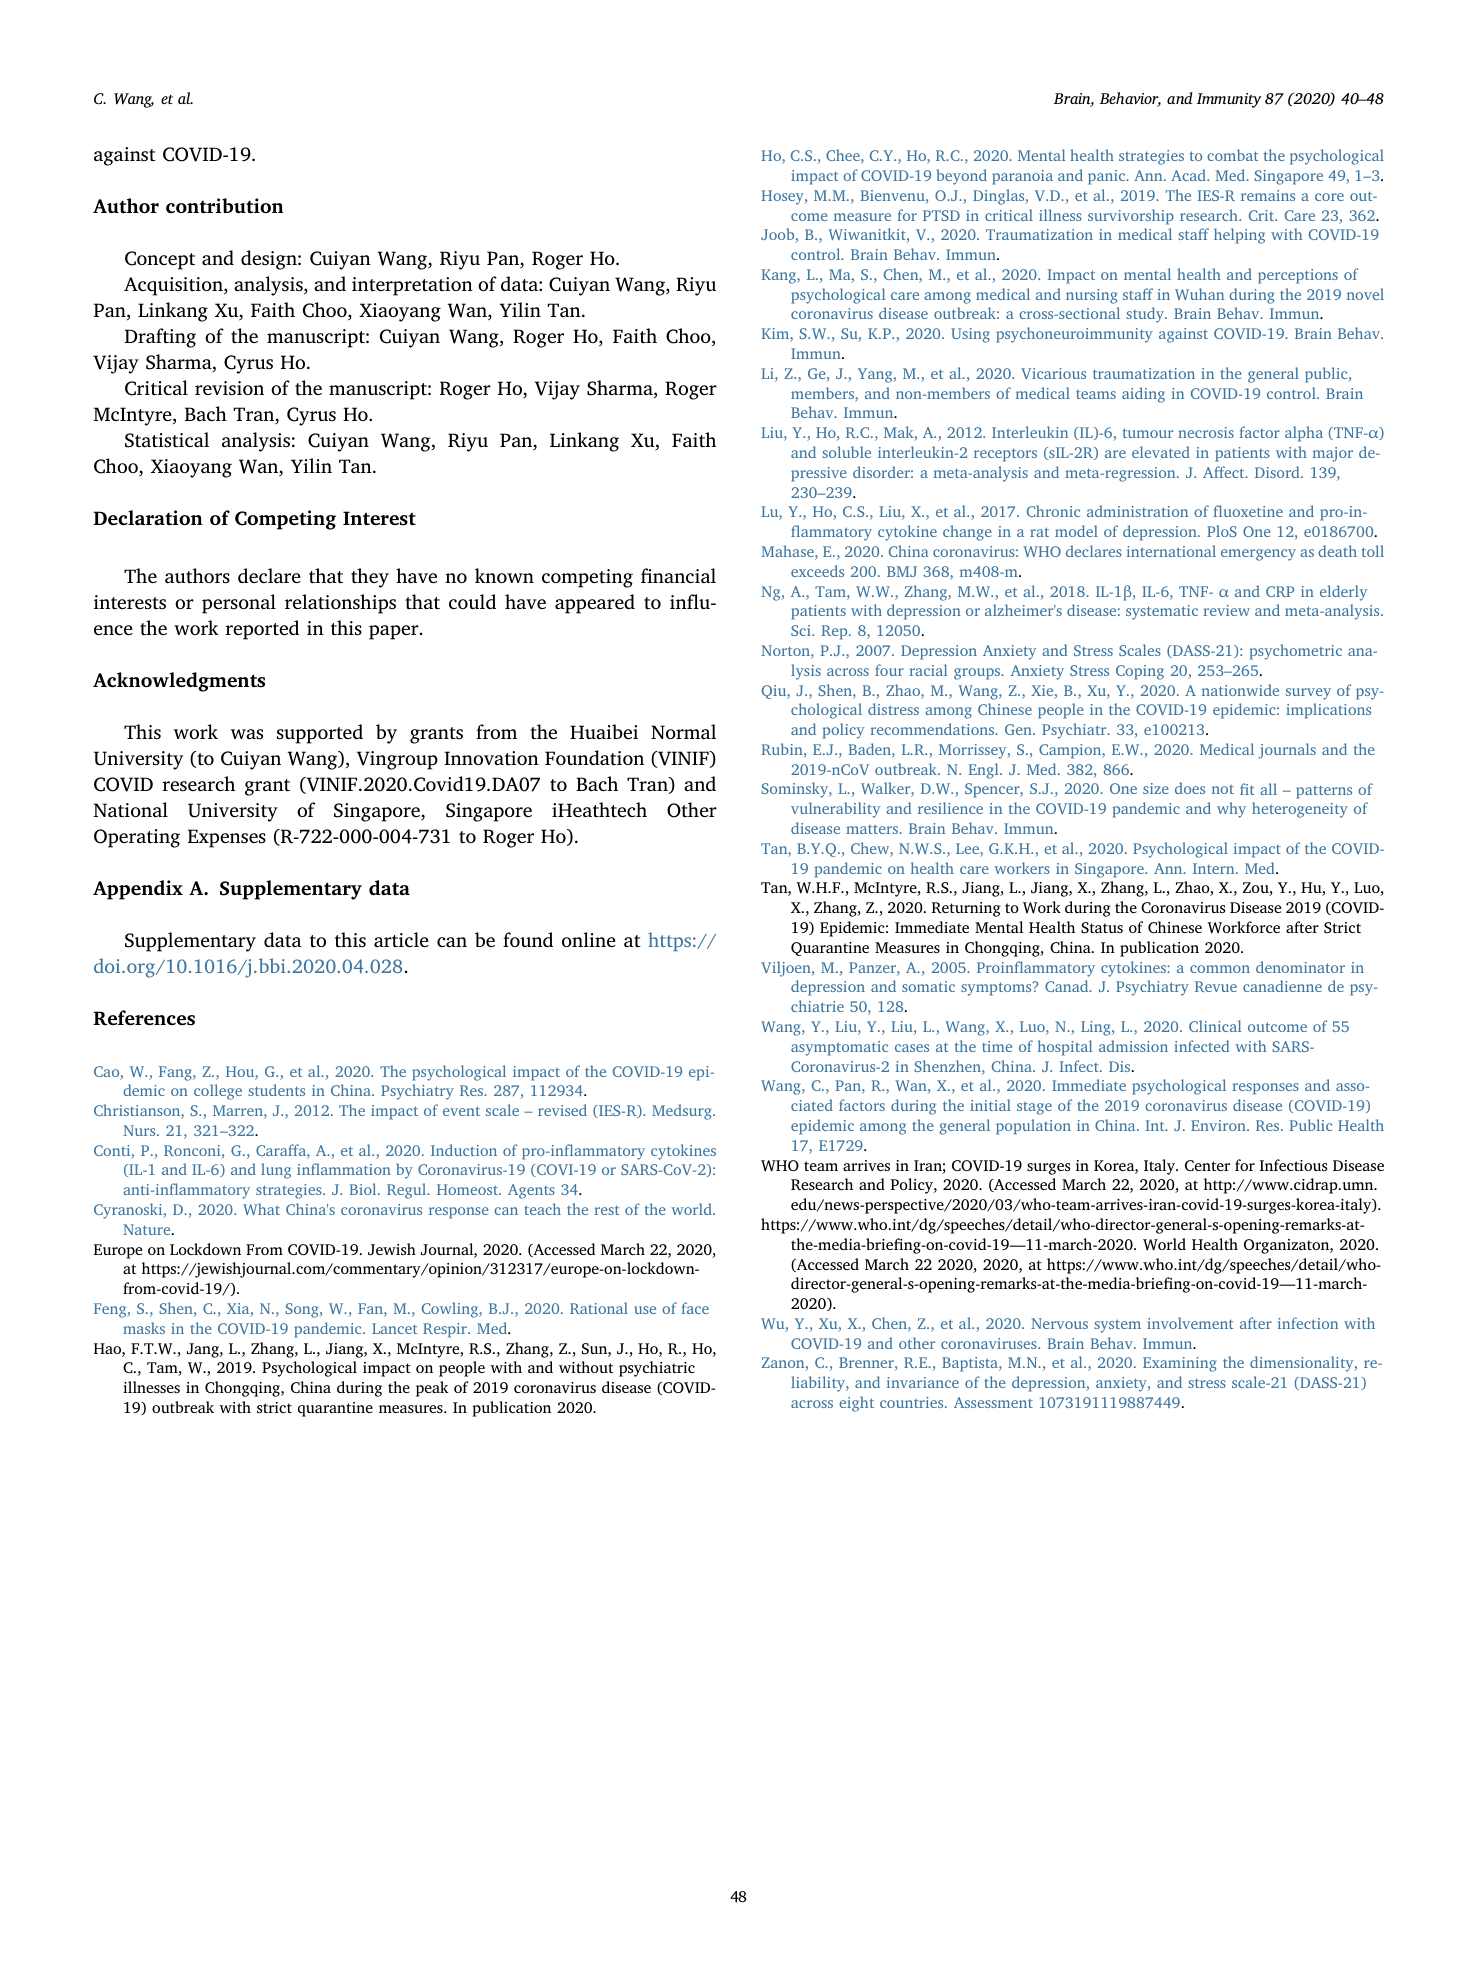 The width and height of the screenshot is (1478, 1971). Describe the element at coordinates (835, 810) in the screenshot. I see `vulnerability` at that location.
